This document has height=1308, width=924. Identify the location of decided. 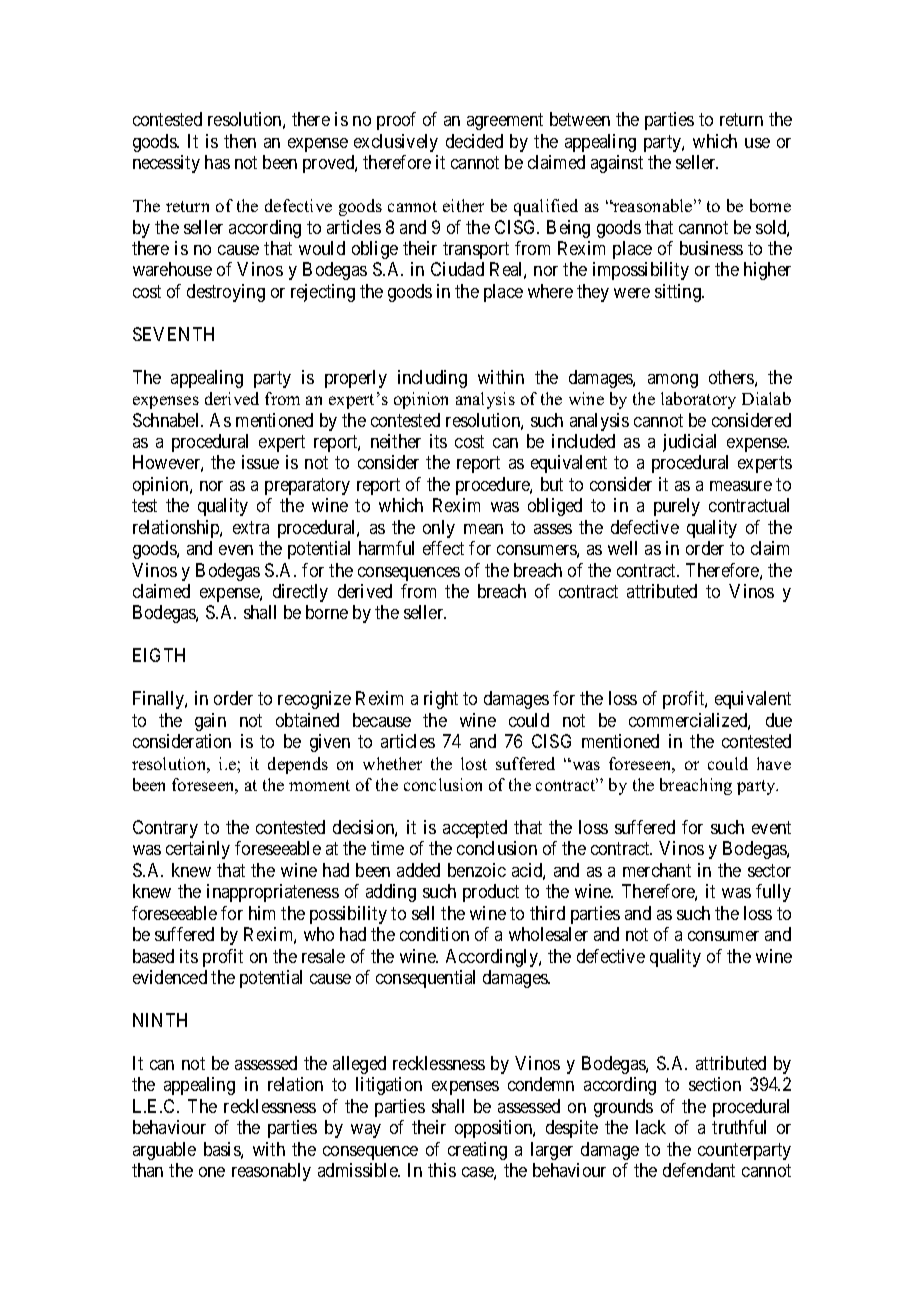
(474, 141).
